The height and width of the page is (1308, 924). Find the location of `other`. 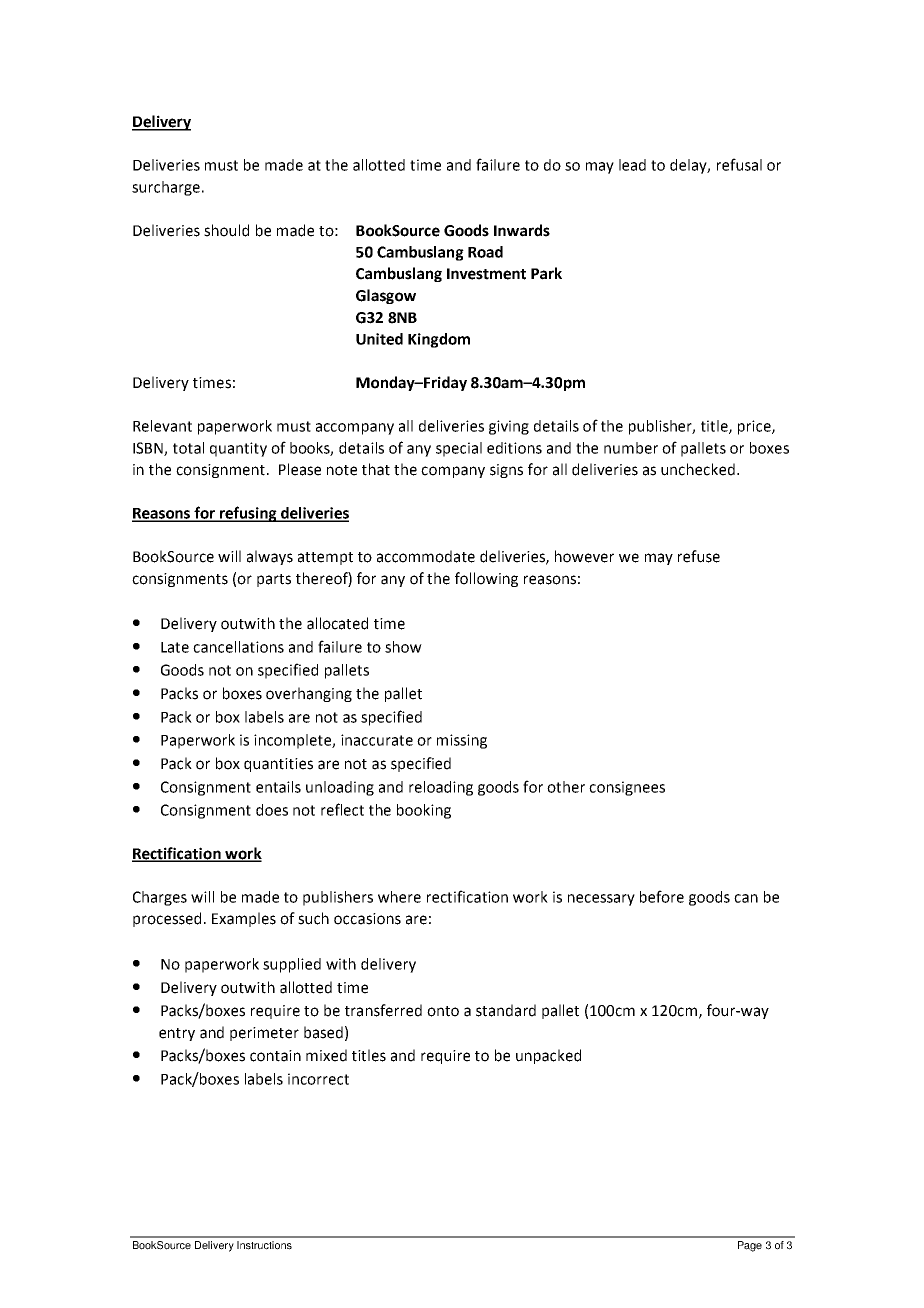

other is located at coordinates (566, 787).
